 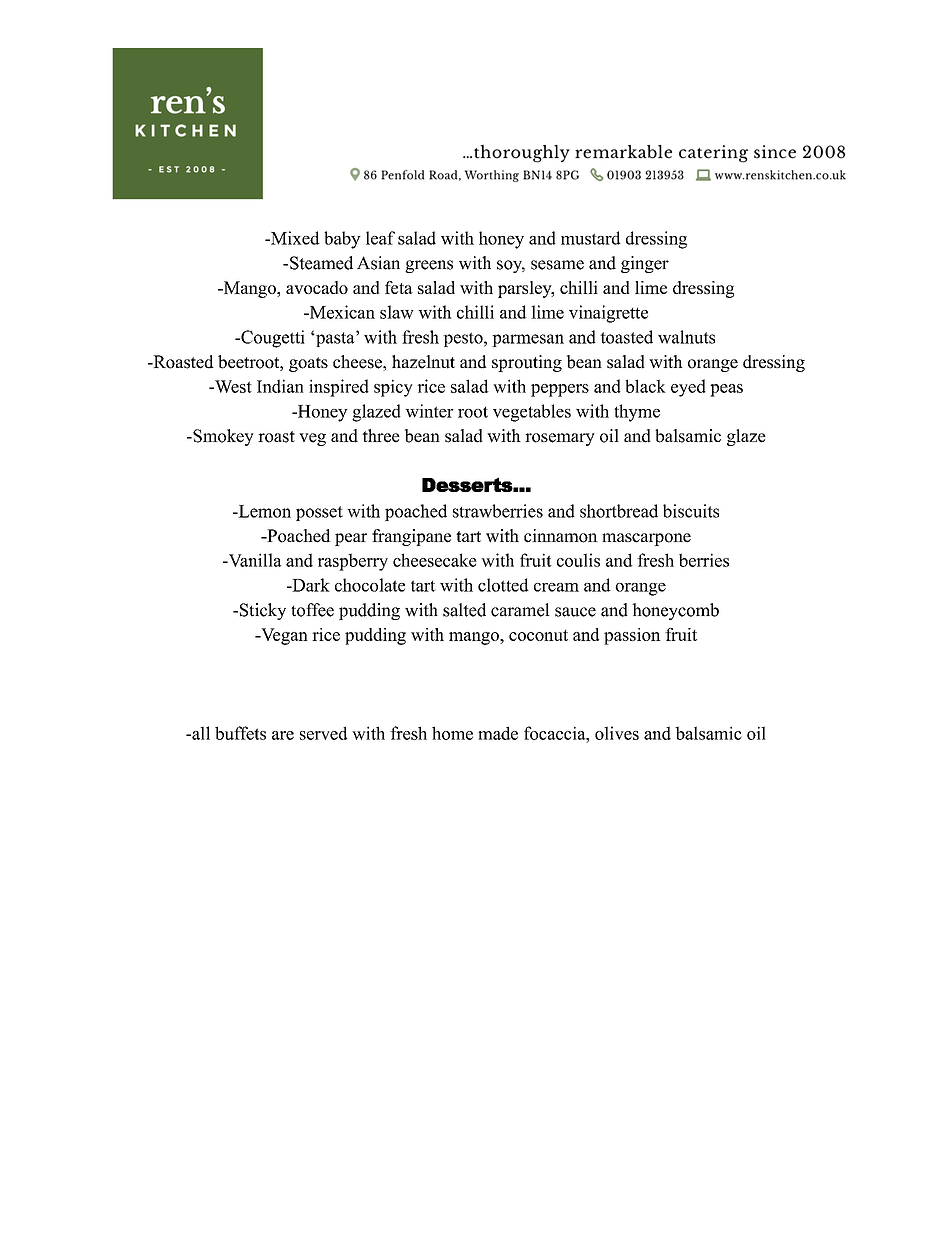 What do you see at coordinates (626, 337) in the image?
I see `toasted` at bounding box center [626, 337].
